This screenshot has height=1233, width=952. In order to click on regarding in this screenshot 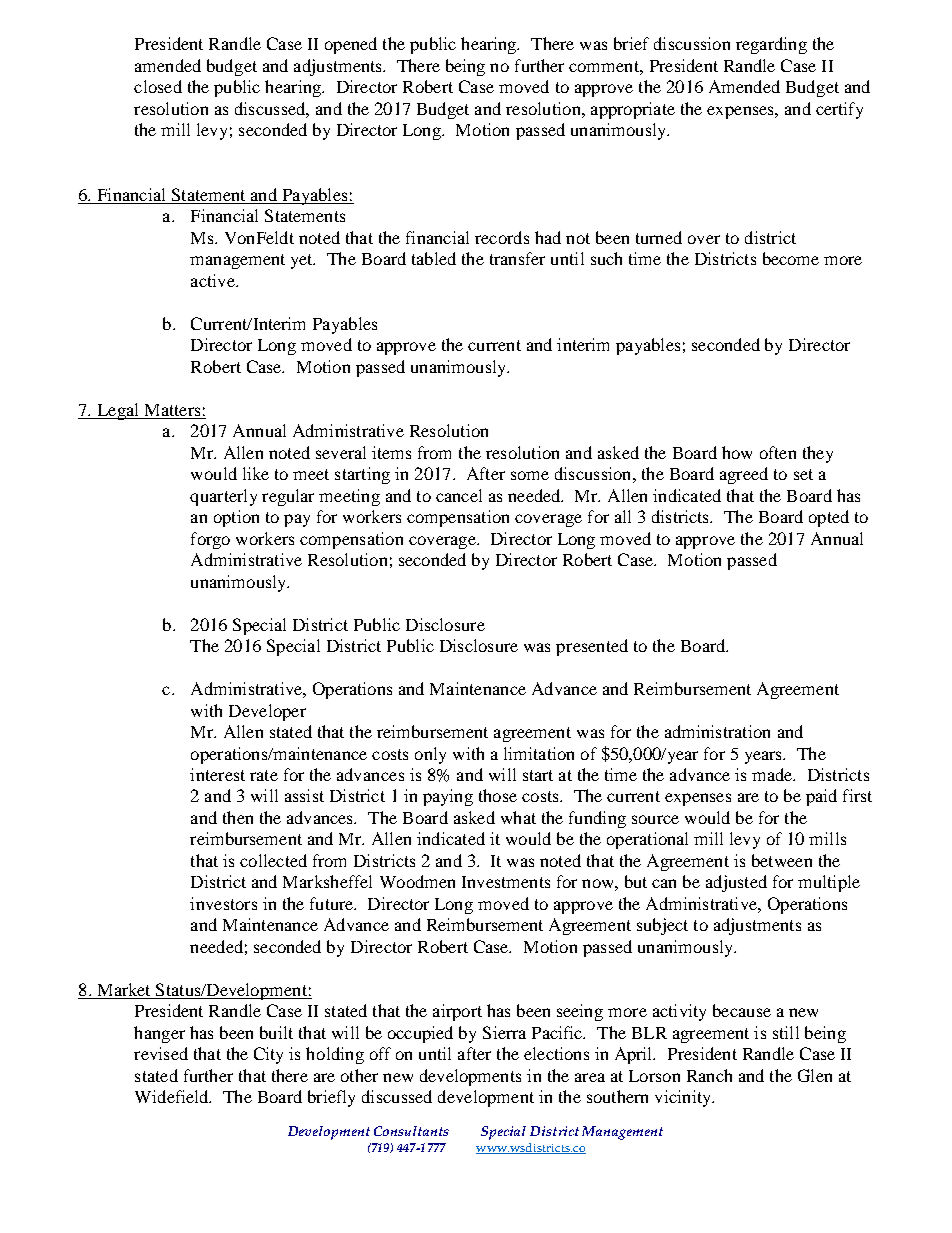, I will do `click(771, 45)`.
